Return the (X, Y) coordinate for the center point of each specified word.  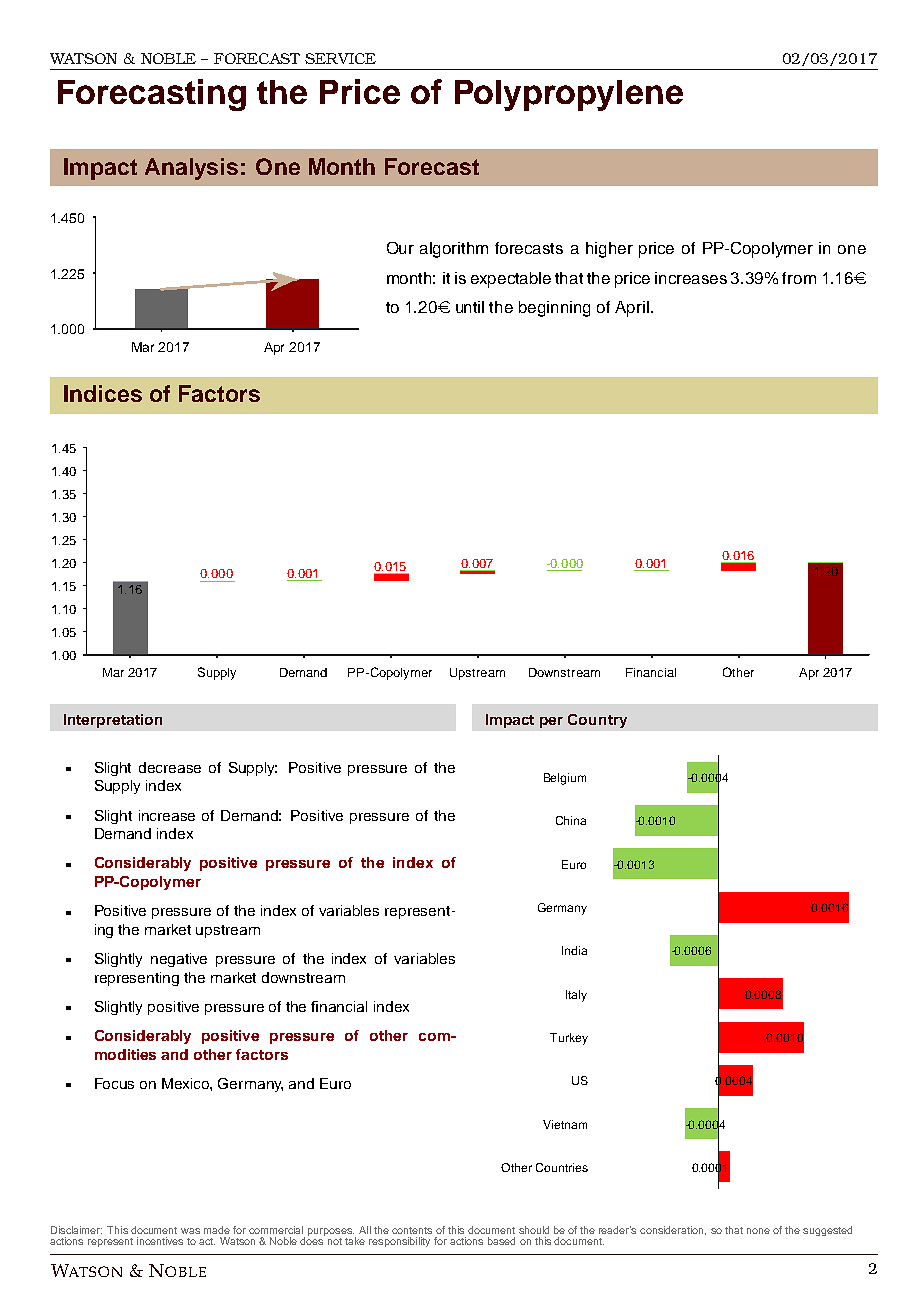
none (758, 1231)
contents (412, 1230)
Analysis (191, 169)
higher (609, 250)
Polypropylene (569, 95)
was (190, 1231)
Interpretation (113, 721)
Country (597, 721)
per (551, 722)
